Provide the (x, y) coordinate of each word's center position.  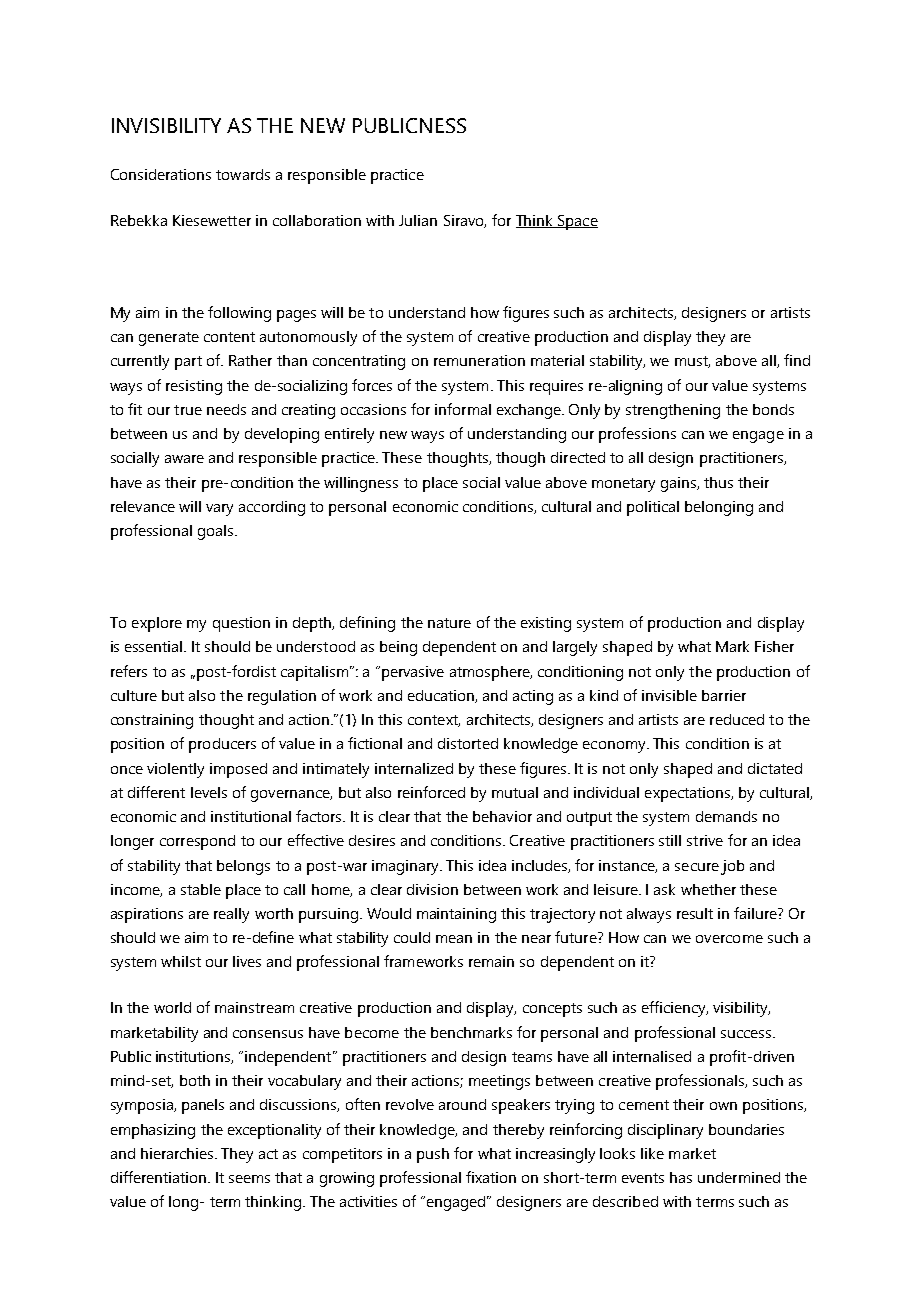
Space (577, 222)
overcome (729, 939)
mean (454, 939)
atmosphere (491, 673)
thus (718, 482)
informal (463, 409)
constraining (152, 721)
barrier (724, 695)
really (231, 915)
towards (243, 174)
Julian (418, 220)
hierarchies (178, 1153)
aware (184, 459)
